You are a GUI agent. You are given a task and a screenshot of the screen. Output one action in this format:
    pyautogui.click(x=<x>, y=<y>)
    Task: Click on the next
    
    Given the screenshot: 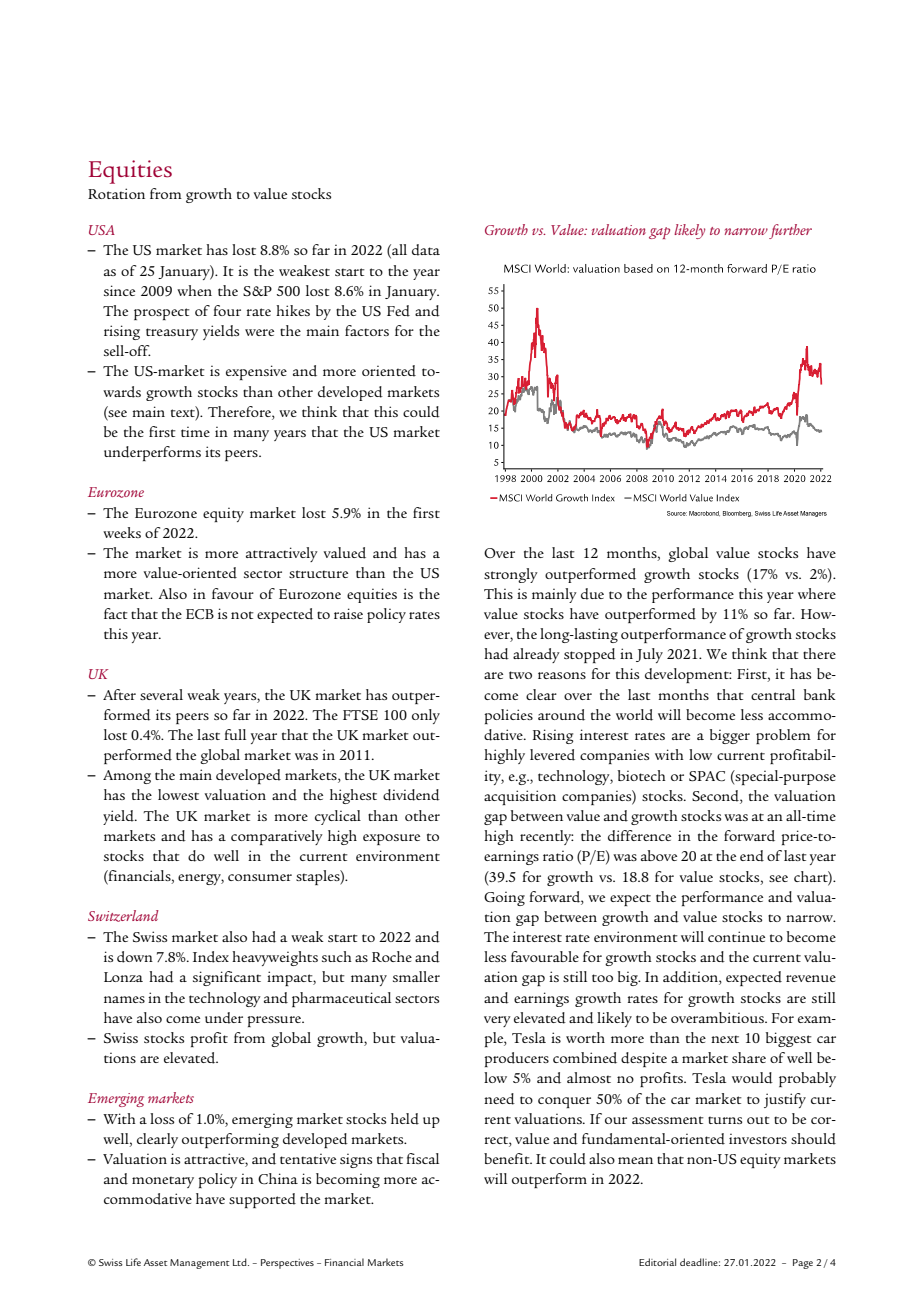 What is the action you would take?
    pyautogui.click(x=725, y=1039)
